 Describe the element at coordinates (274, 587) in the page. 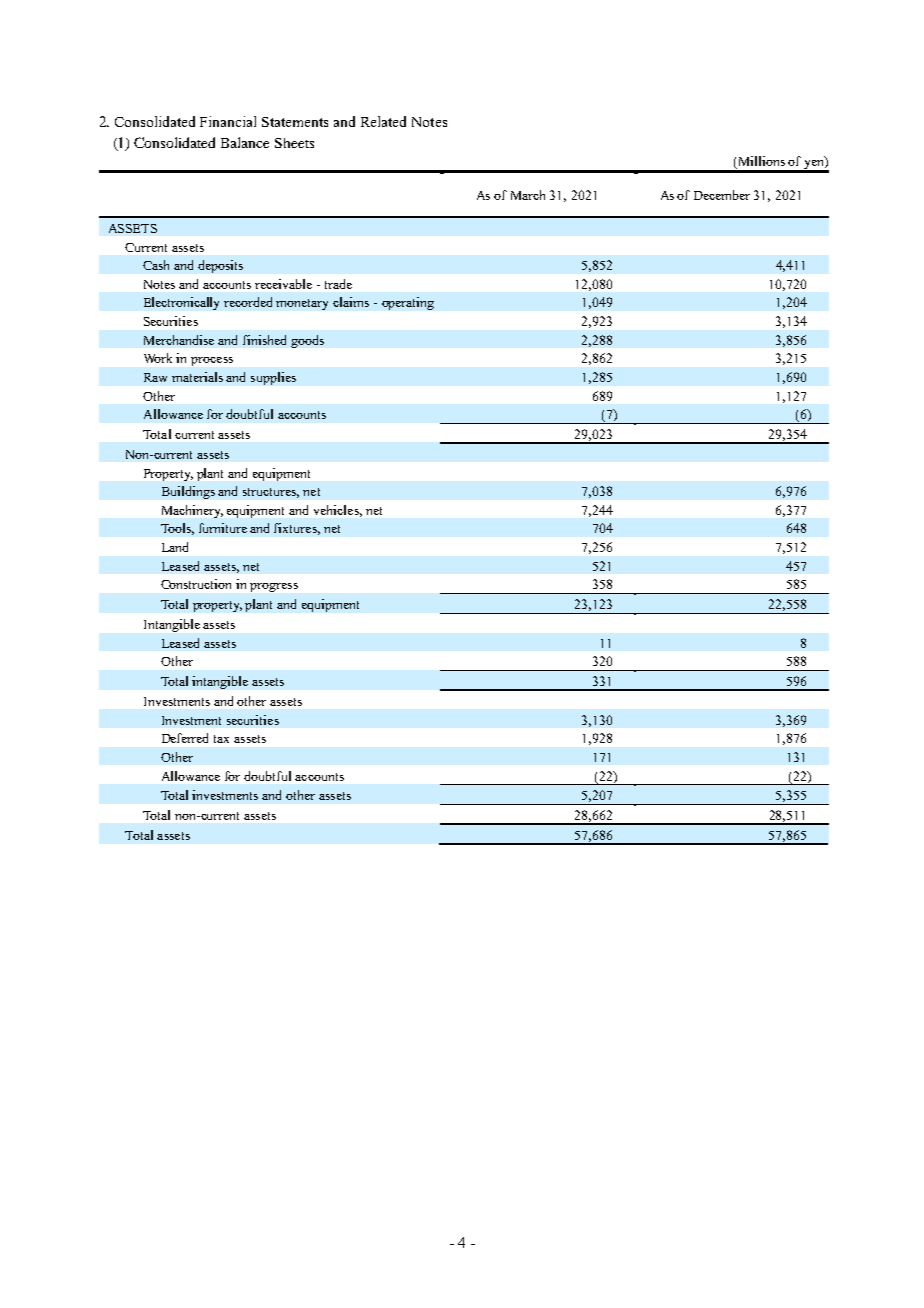

I see `progress` at that location.
